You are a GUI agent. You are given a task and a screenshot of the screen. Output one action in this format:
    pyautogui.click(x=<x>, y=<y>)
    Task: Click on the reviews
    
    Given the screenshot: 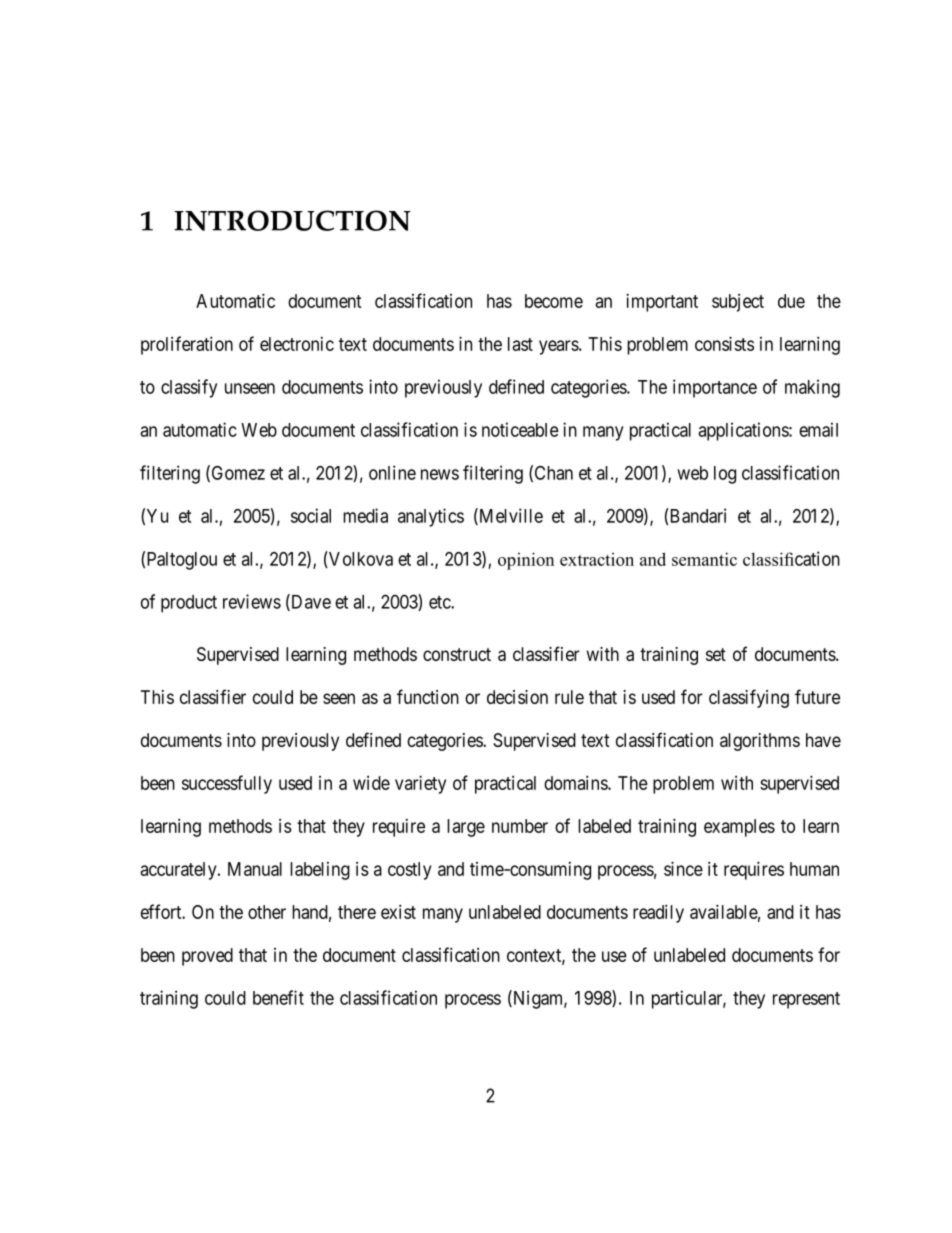 What is the action you would take?
    pyautogui.click(x=252, y=601)
